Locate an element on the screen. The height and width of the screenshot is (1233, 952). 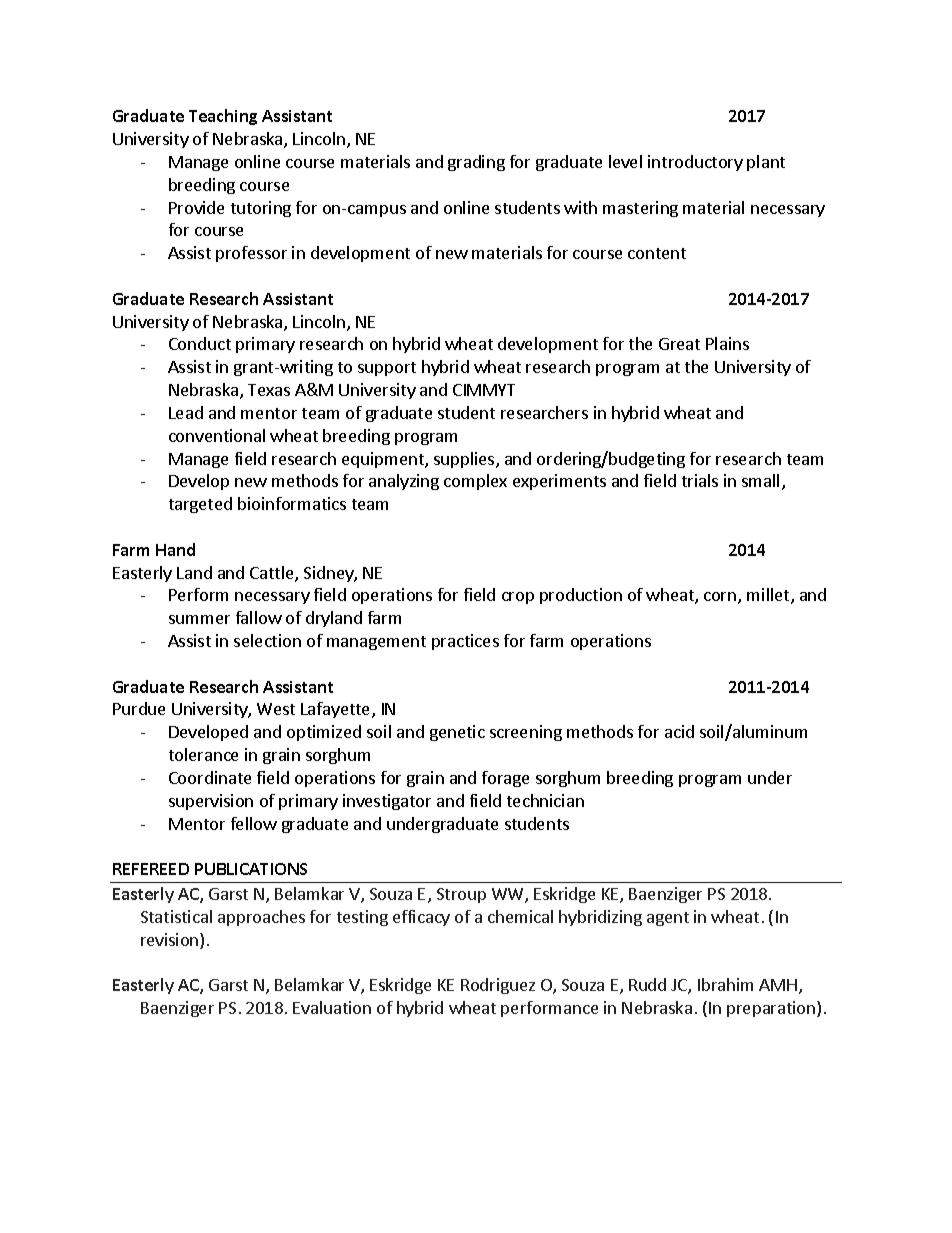
Teaching is located at coordinates (223, 117).
